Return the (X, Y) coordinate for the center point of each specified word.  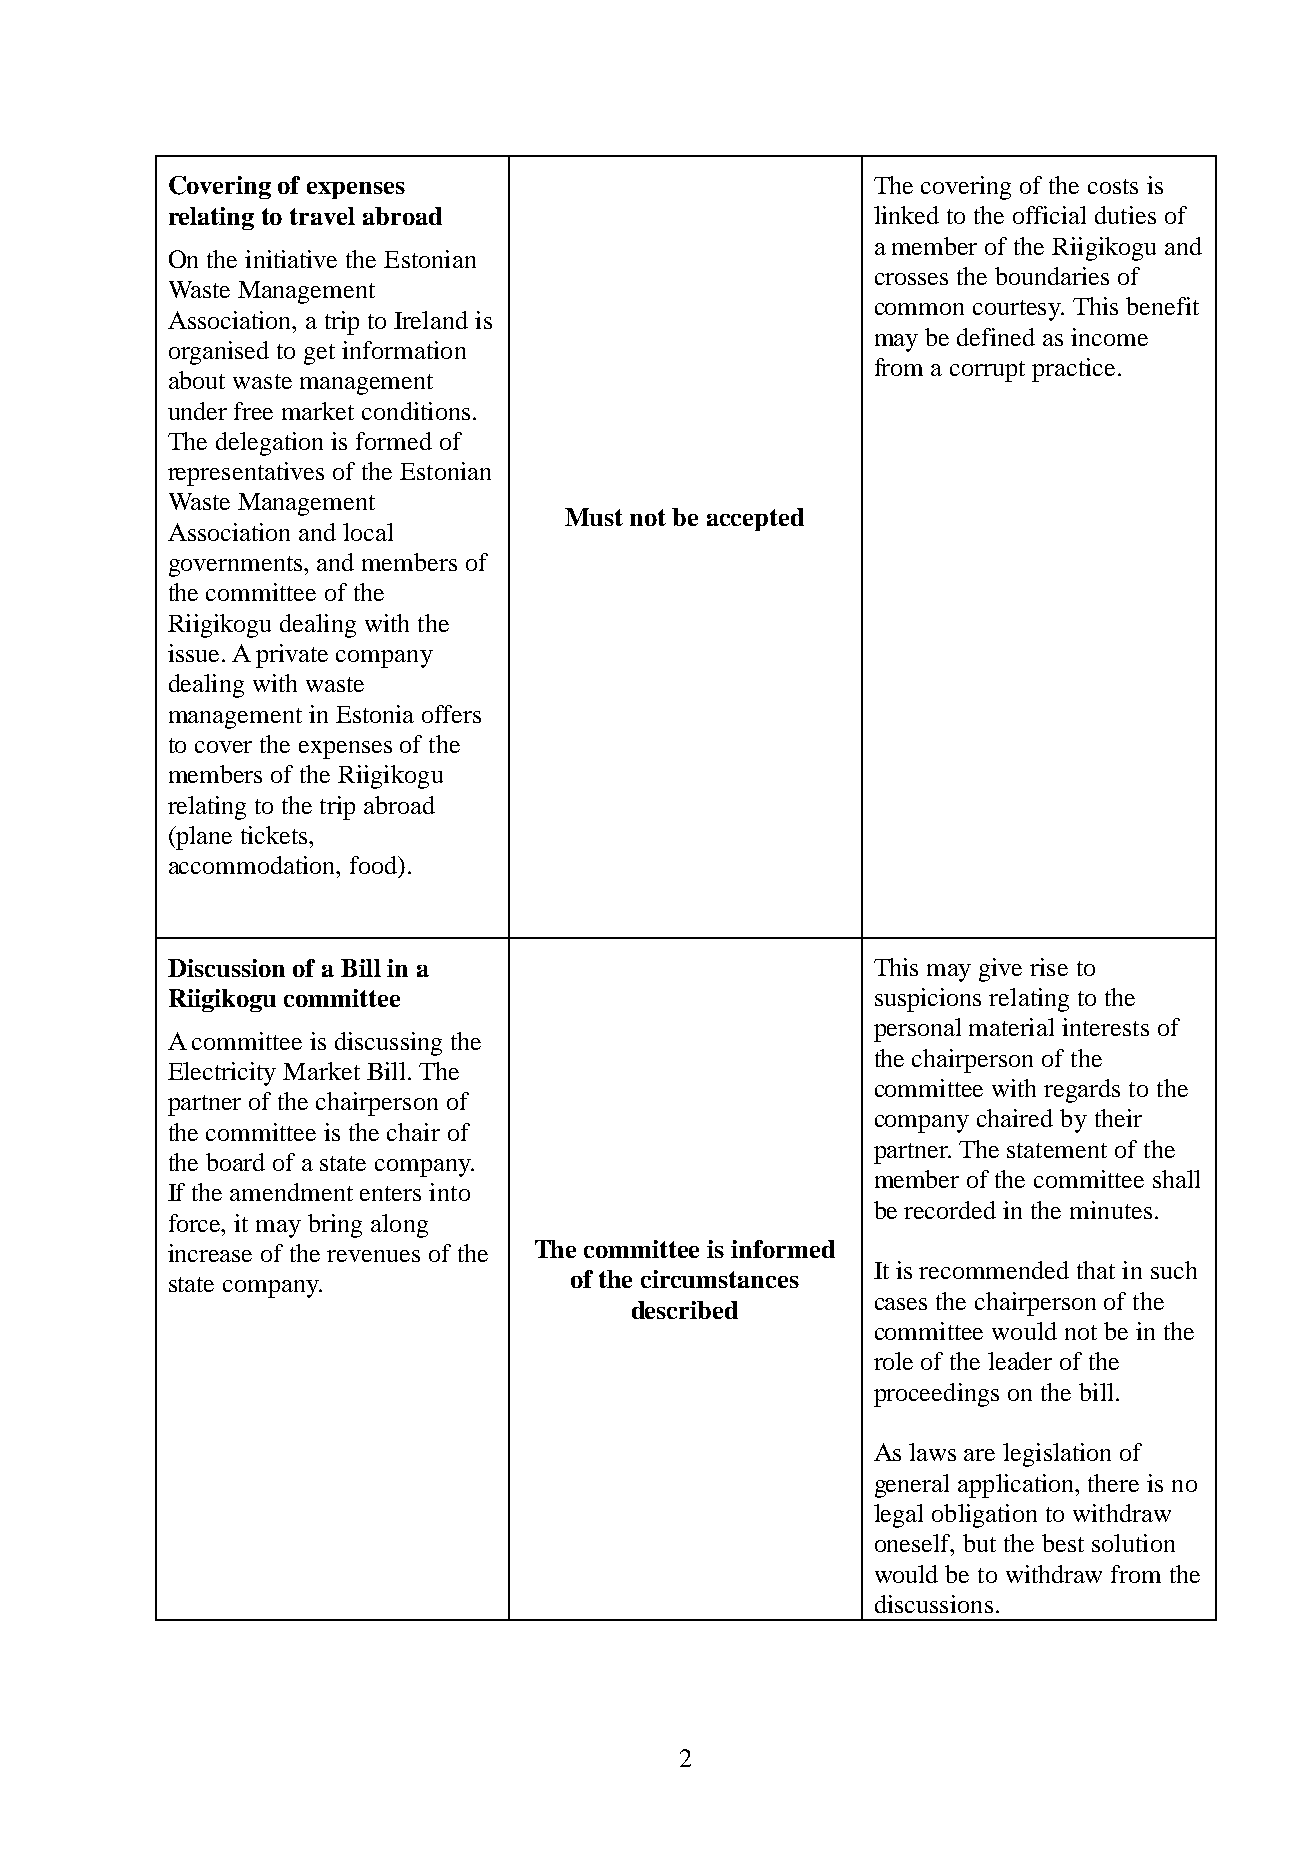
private (292, 656)
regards (1082, 1091)
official (1049, 215)
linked (906, 215)
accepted (755, 519)
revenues (373, 1256)
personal (917, 1030)
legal (898, 1516)
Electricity (222, 1074)
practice (1073, 370)
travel (322, 216)
